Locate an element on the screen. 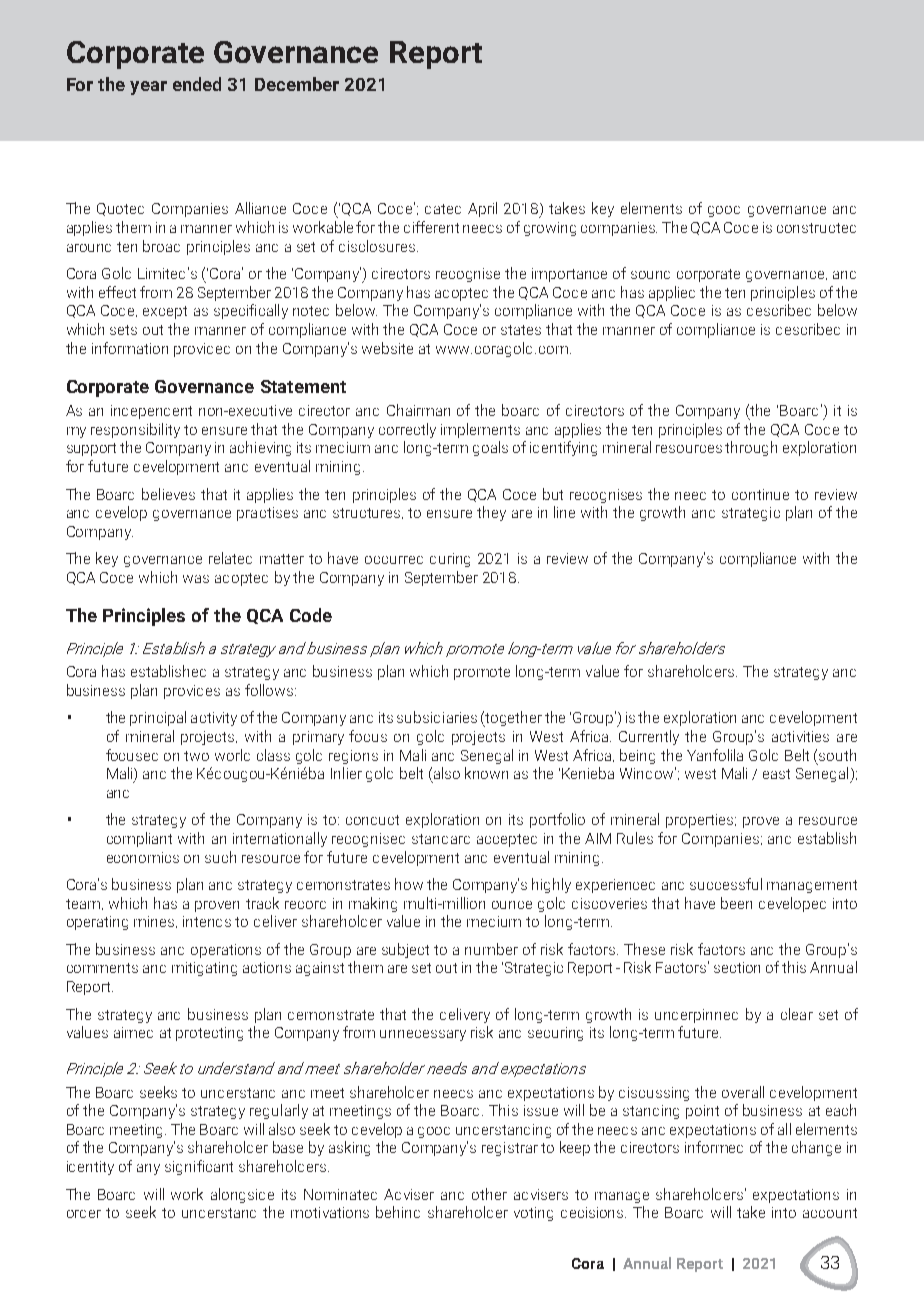  ounce is located at coordinates (512, 905).
